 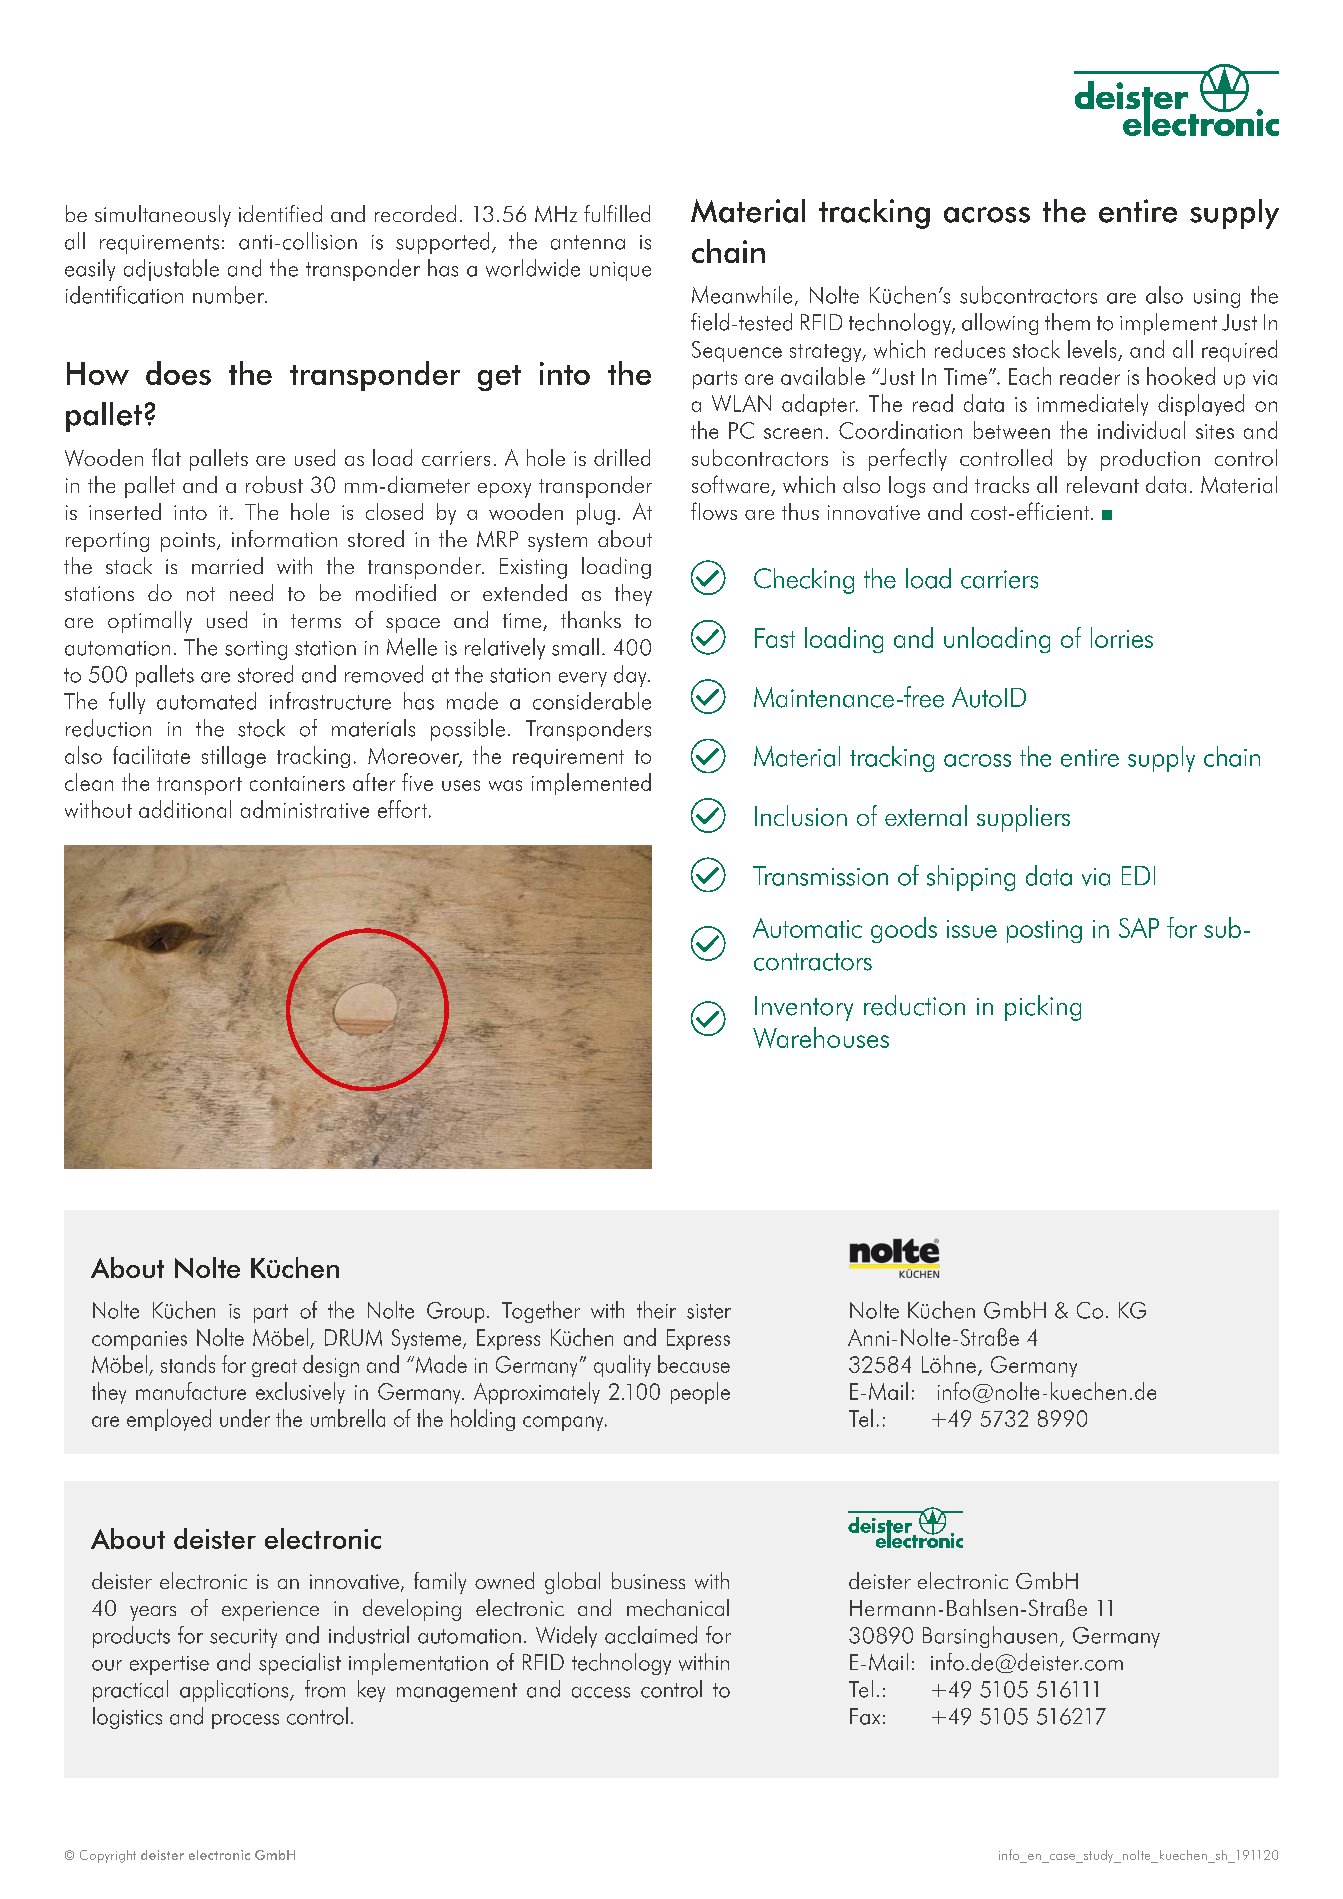 What do you see at coordinates (245, 1721) in the screenshot?
I see `process` at bounding box center [245, 1721].
